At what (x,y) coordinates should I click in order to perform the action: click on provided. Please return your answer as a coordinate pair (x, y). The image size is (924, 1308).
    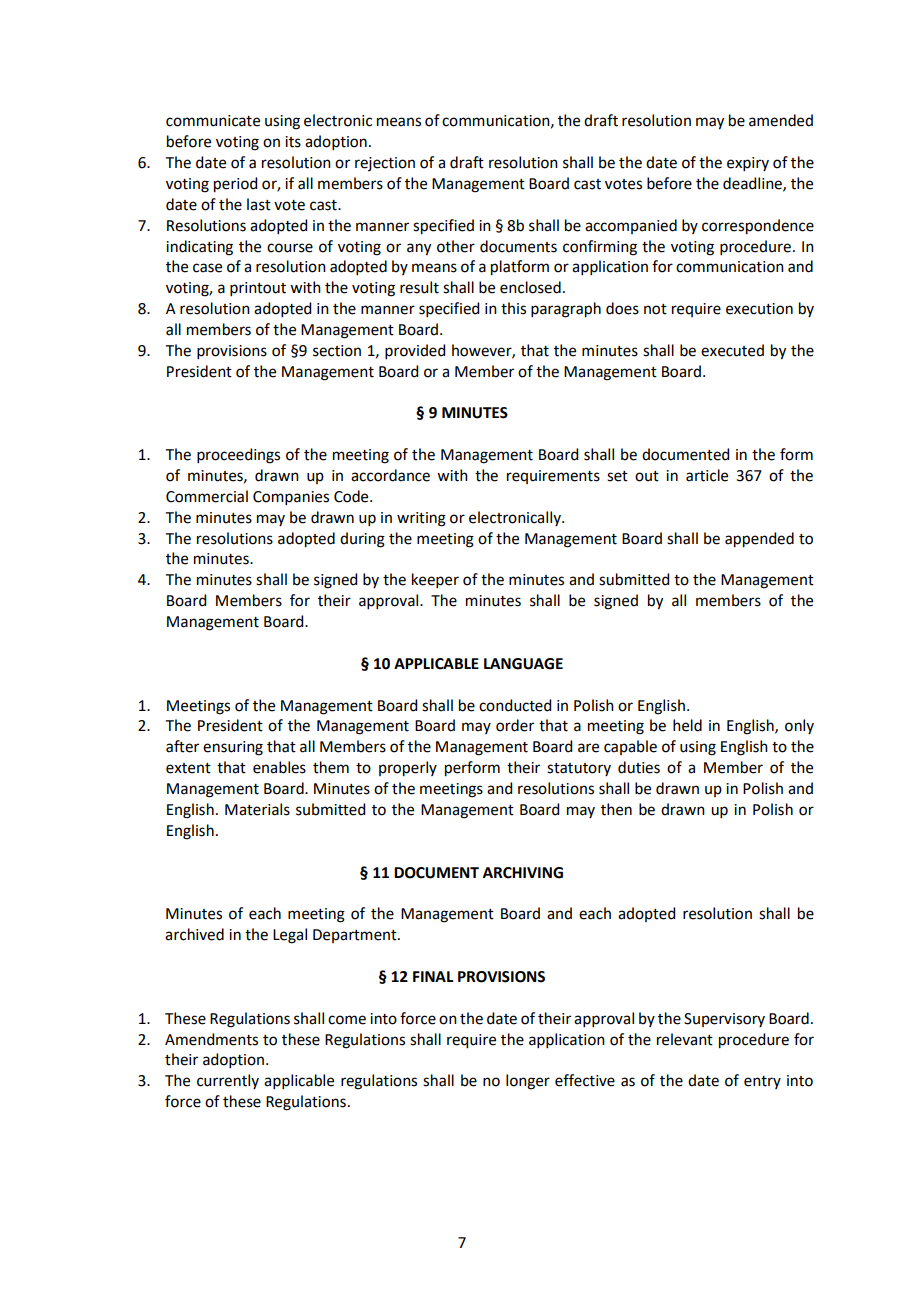
    Looking at the image, I should click on (415, 351).
